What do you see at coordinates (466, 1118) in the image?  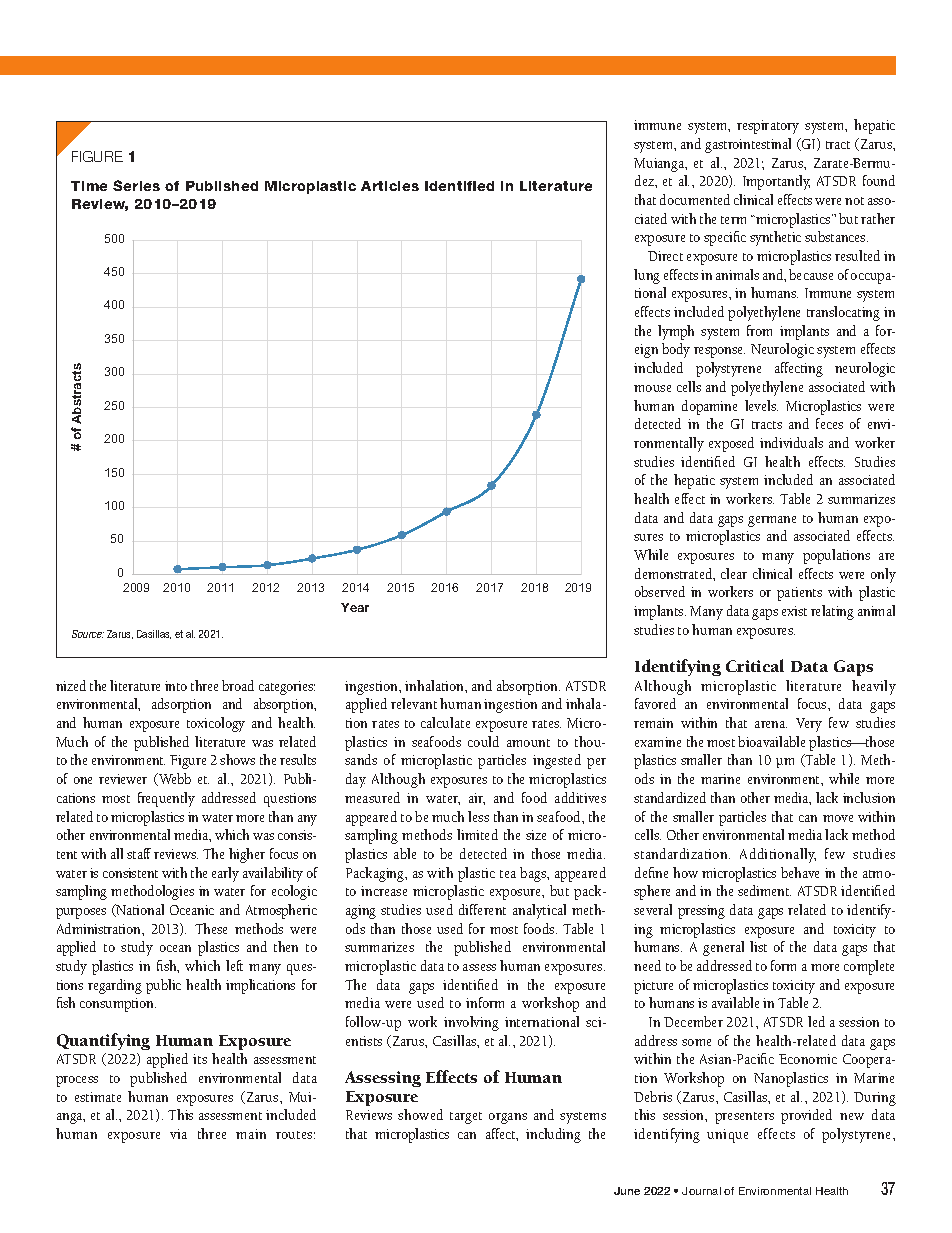 I see `target` at bounding box center [466, 1118].
